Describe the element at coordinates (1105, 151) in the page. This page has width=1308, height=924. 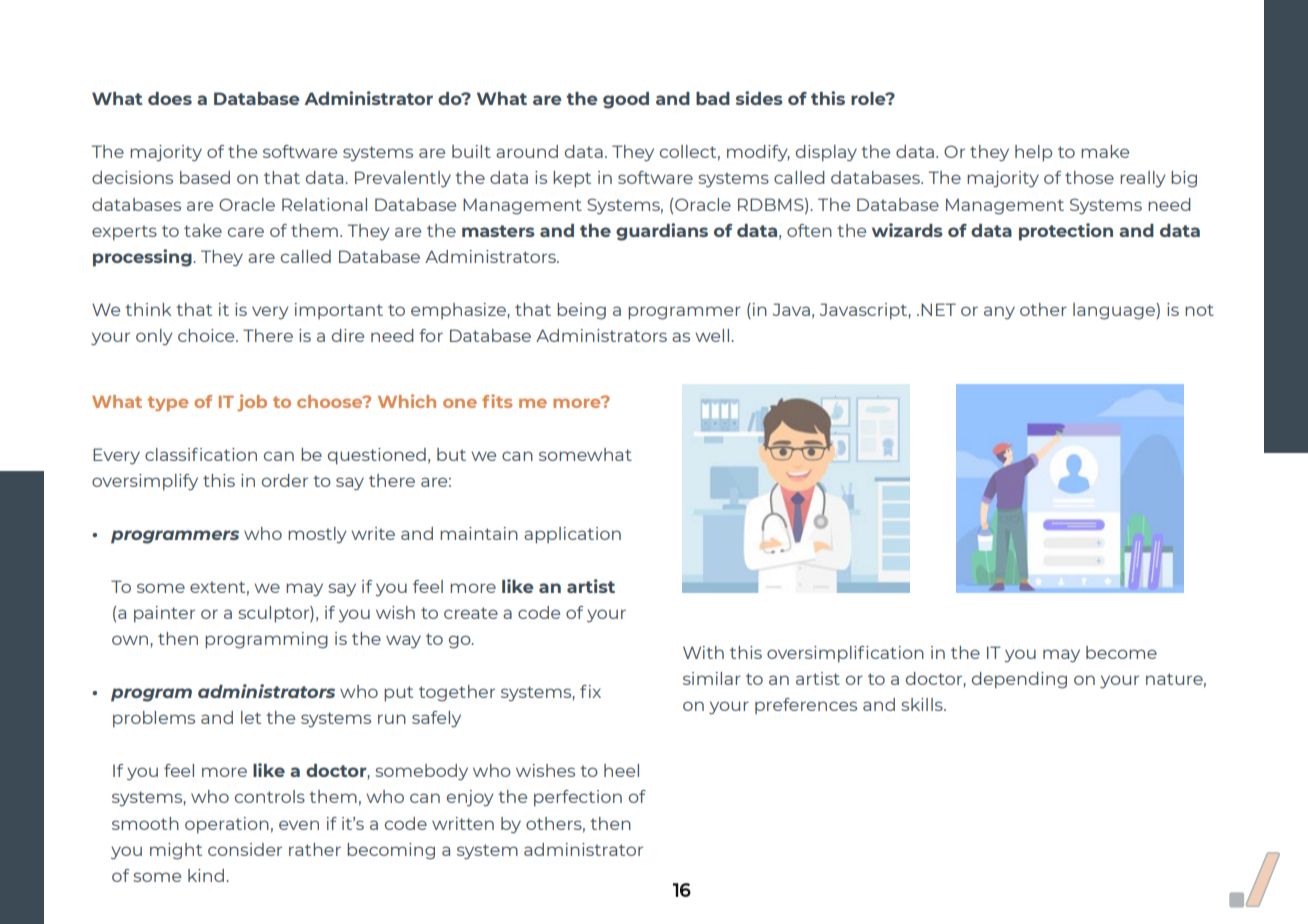
I see `make` at that location.
